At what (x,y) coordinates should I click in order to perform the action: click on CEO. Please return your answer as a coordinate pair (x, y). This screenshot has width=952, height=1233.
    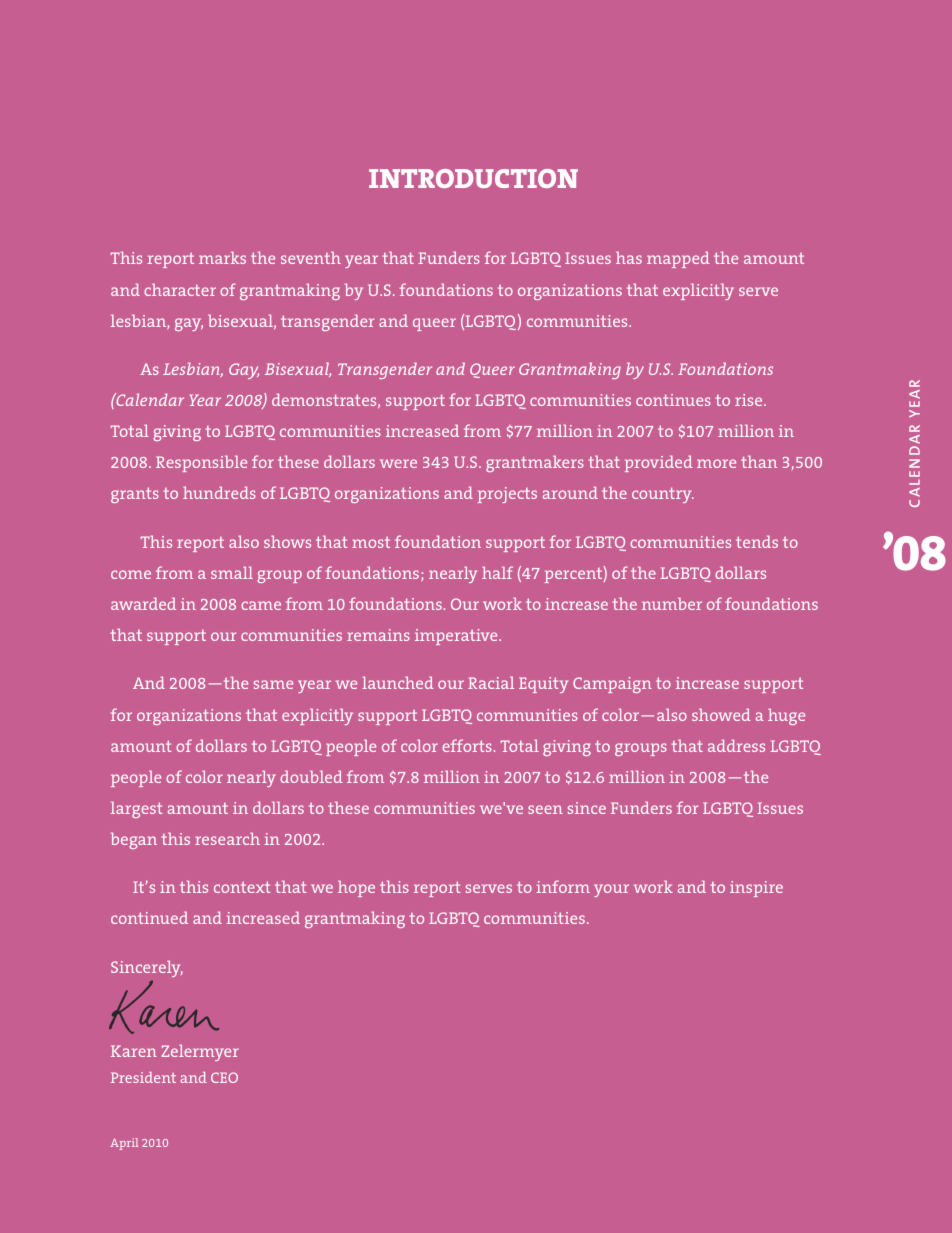
    Looking at the image, I should click on (224, 1077).
